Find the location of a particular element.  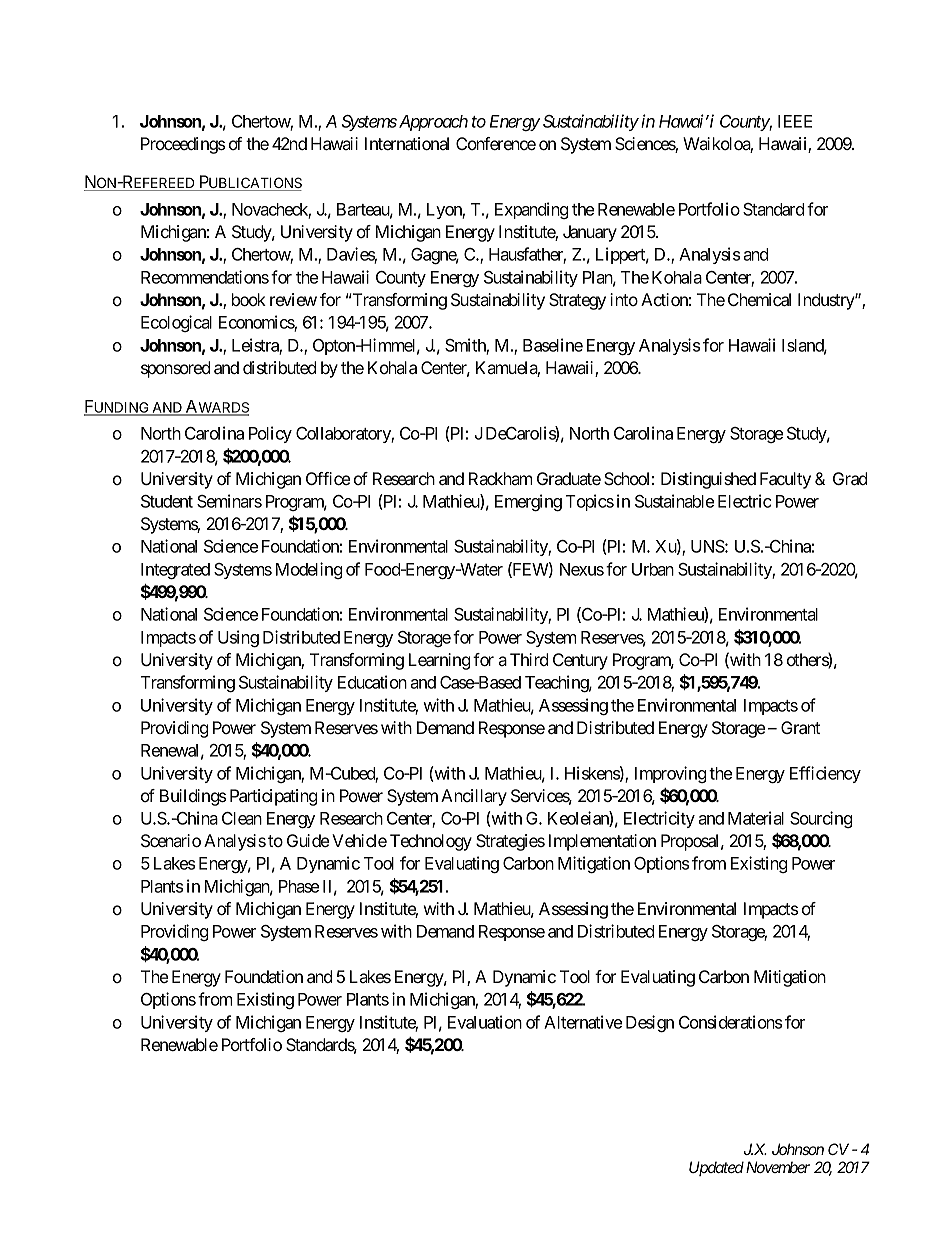

Proceedings is located at coordinates (183, 145).
